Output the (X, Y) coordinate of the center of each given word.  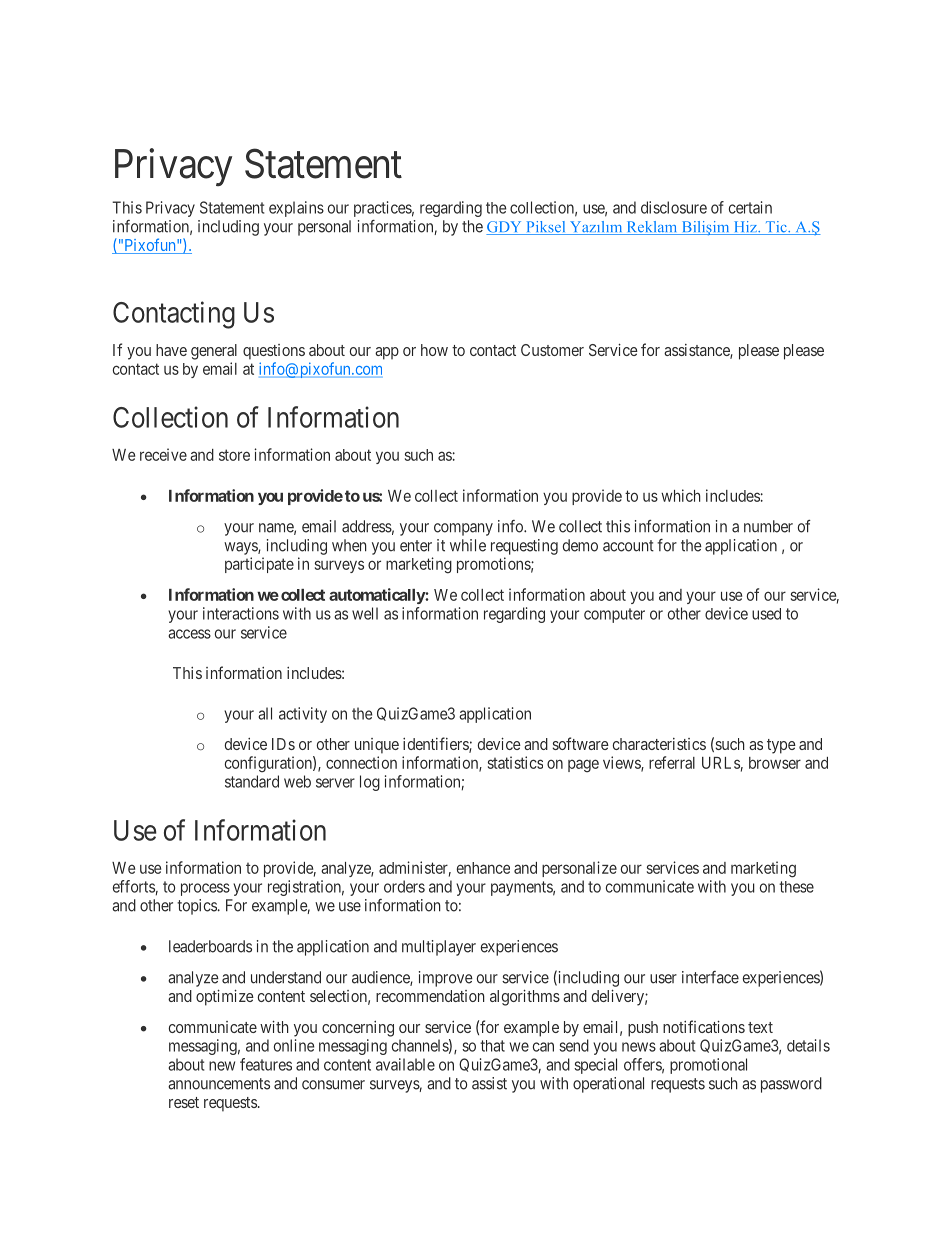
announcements (219, 1084)
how (434, 350)
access (189, 634)
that (492, 1046)
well (365, 613)
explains (296, 209)
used (766, 614)
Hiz (745, 228)
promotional (708, 1066)
